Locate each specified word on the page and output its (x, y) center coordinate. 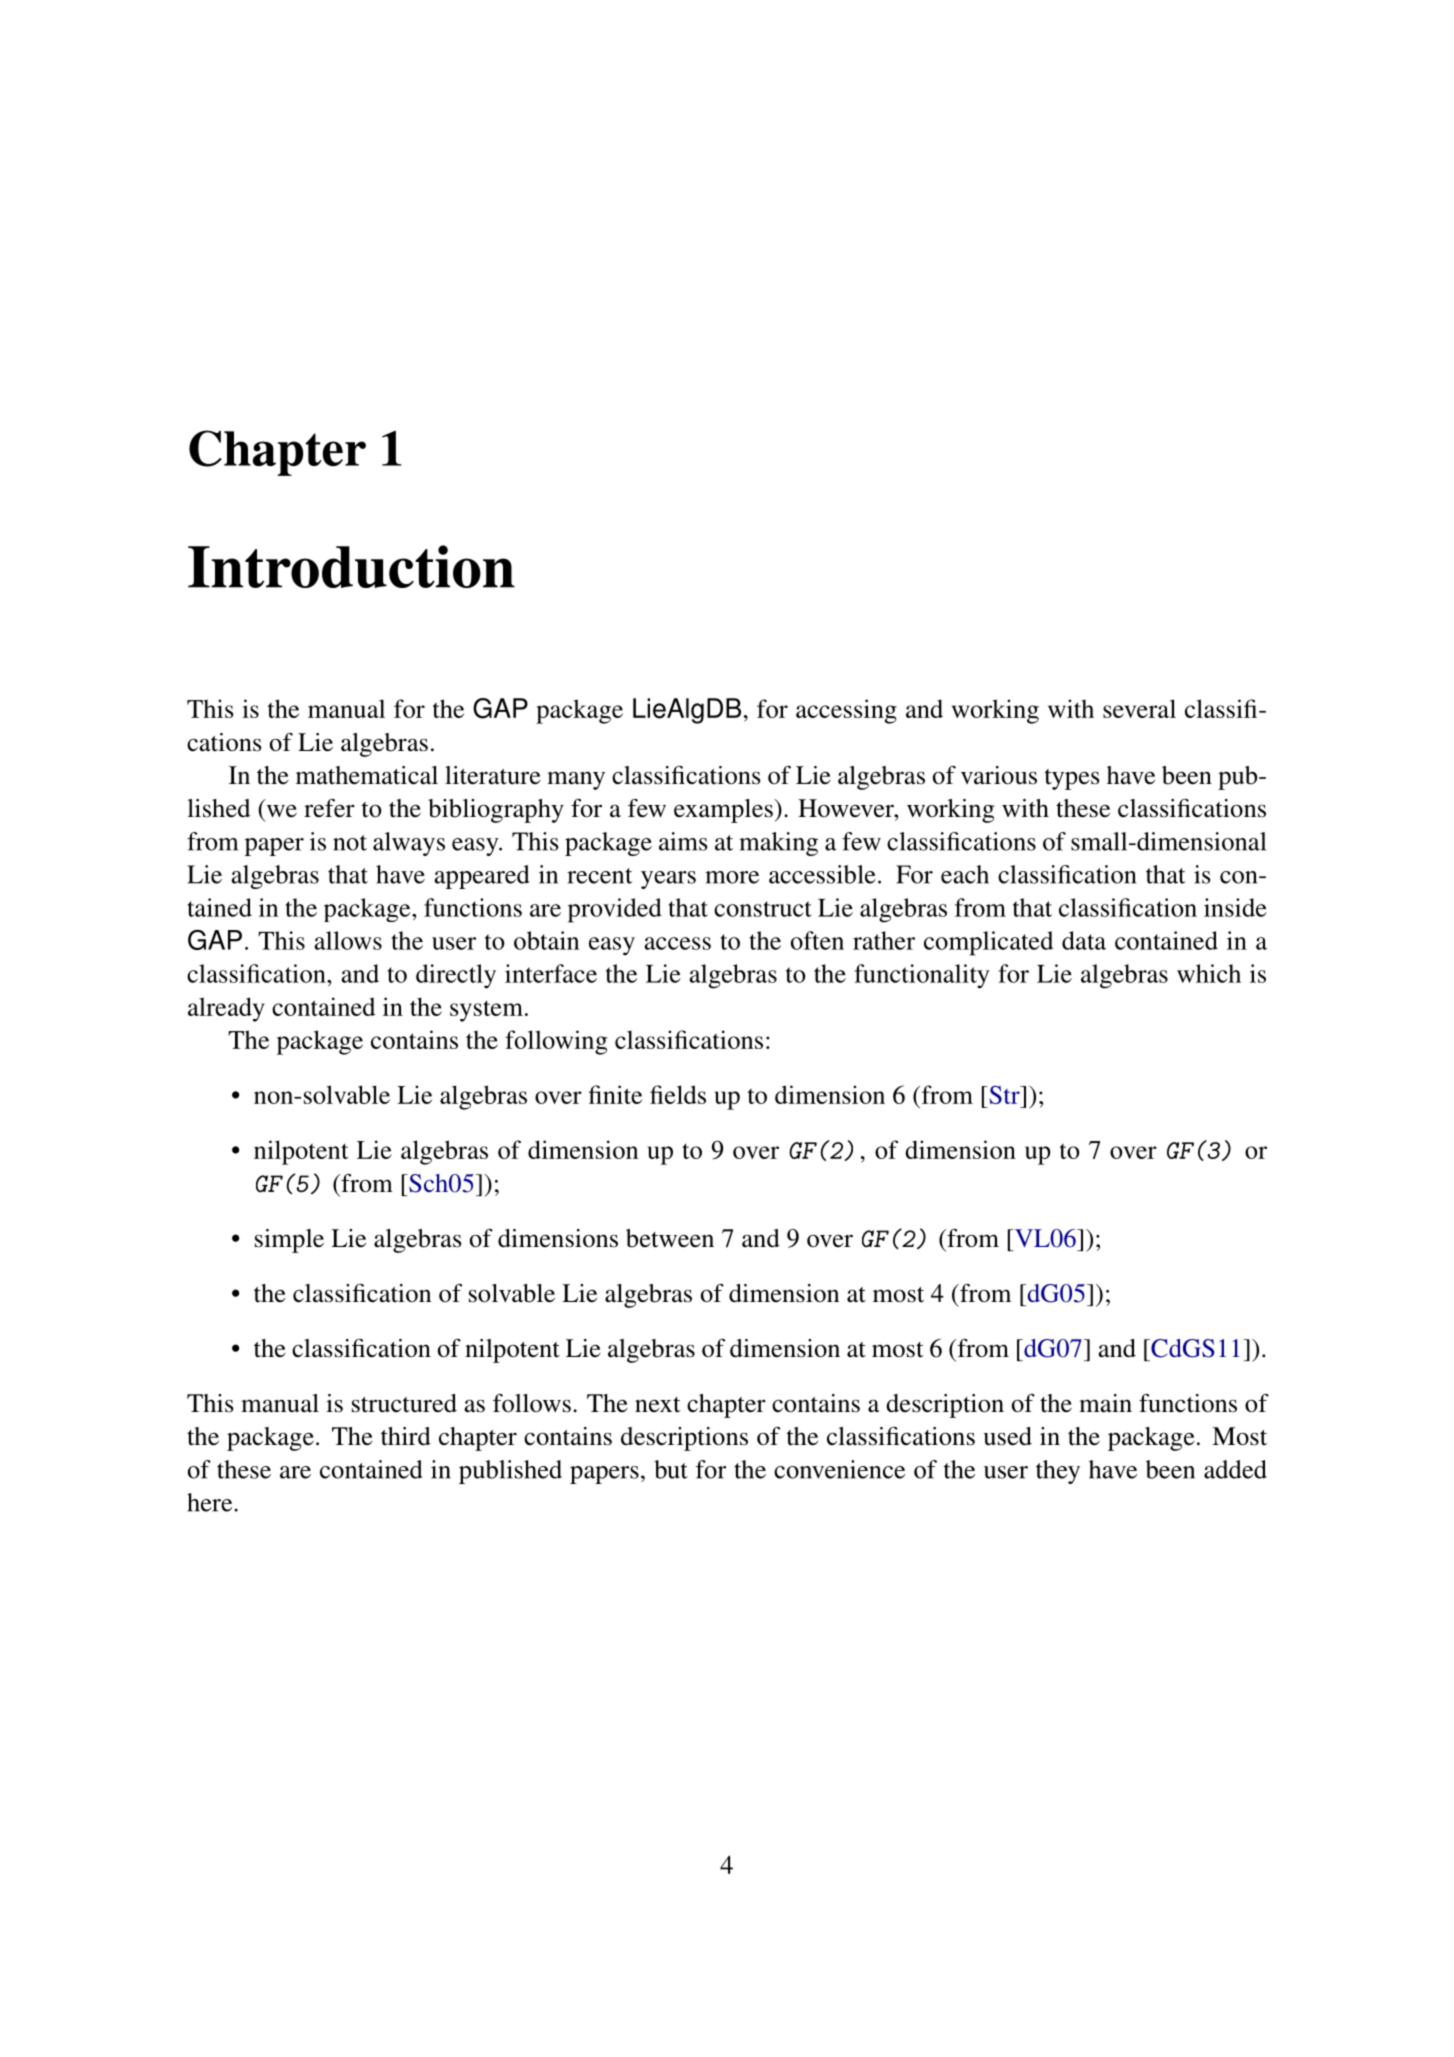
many (576, 780)
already (226, 1009)
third (406, 1436)
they (1058, 1472)
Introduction (351, 566)
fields (678, 1094)
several (1139, 708)
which (1209, 973)
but (671, 1469)
